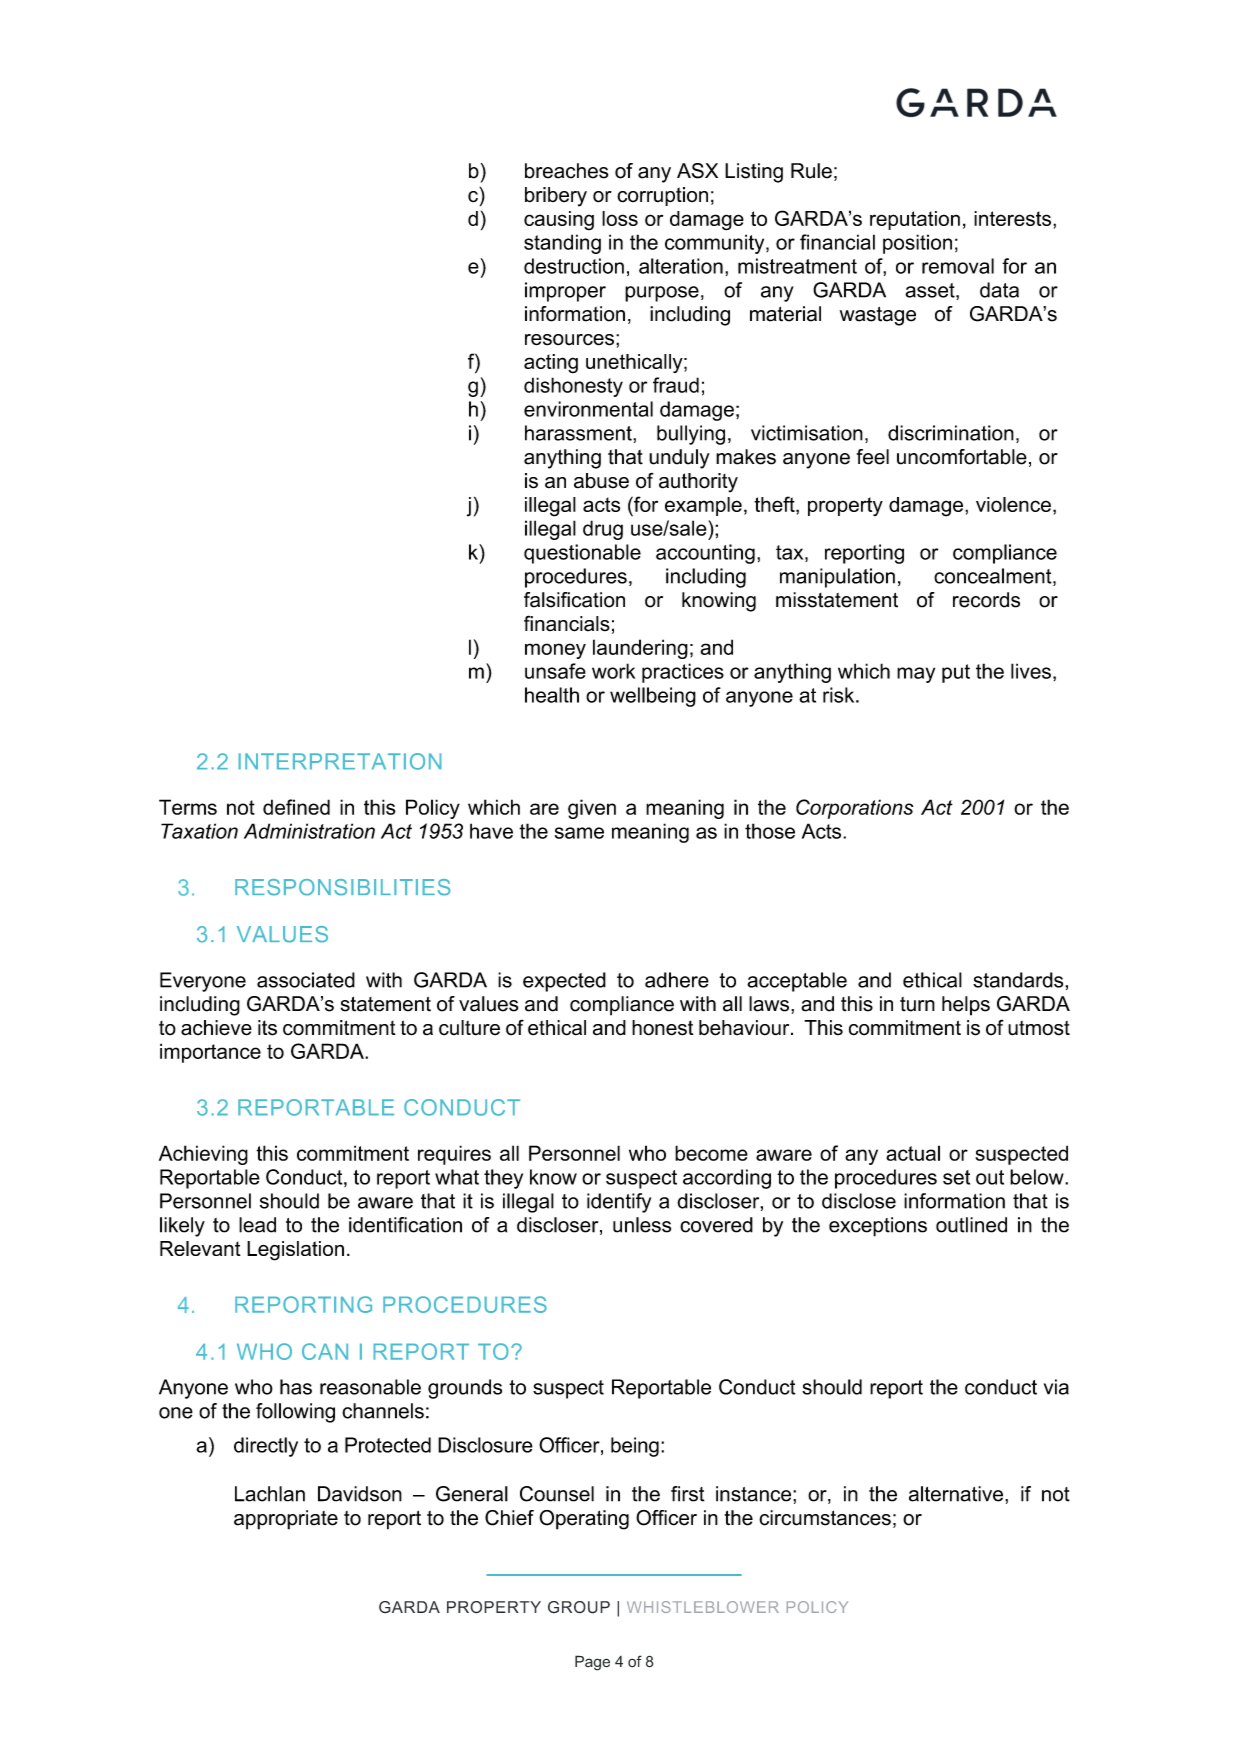 The height and width of the screenshot is (1745, 1234). Describe the element at coordinates (854, 809) in the screenshot. I see `Corporations` at that location.
